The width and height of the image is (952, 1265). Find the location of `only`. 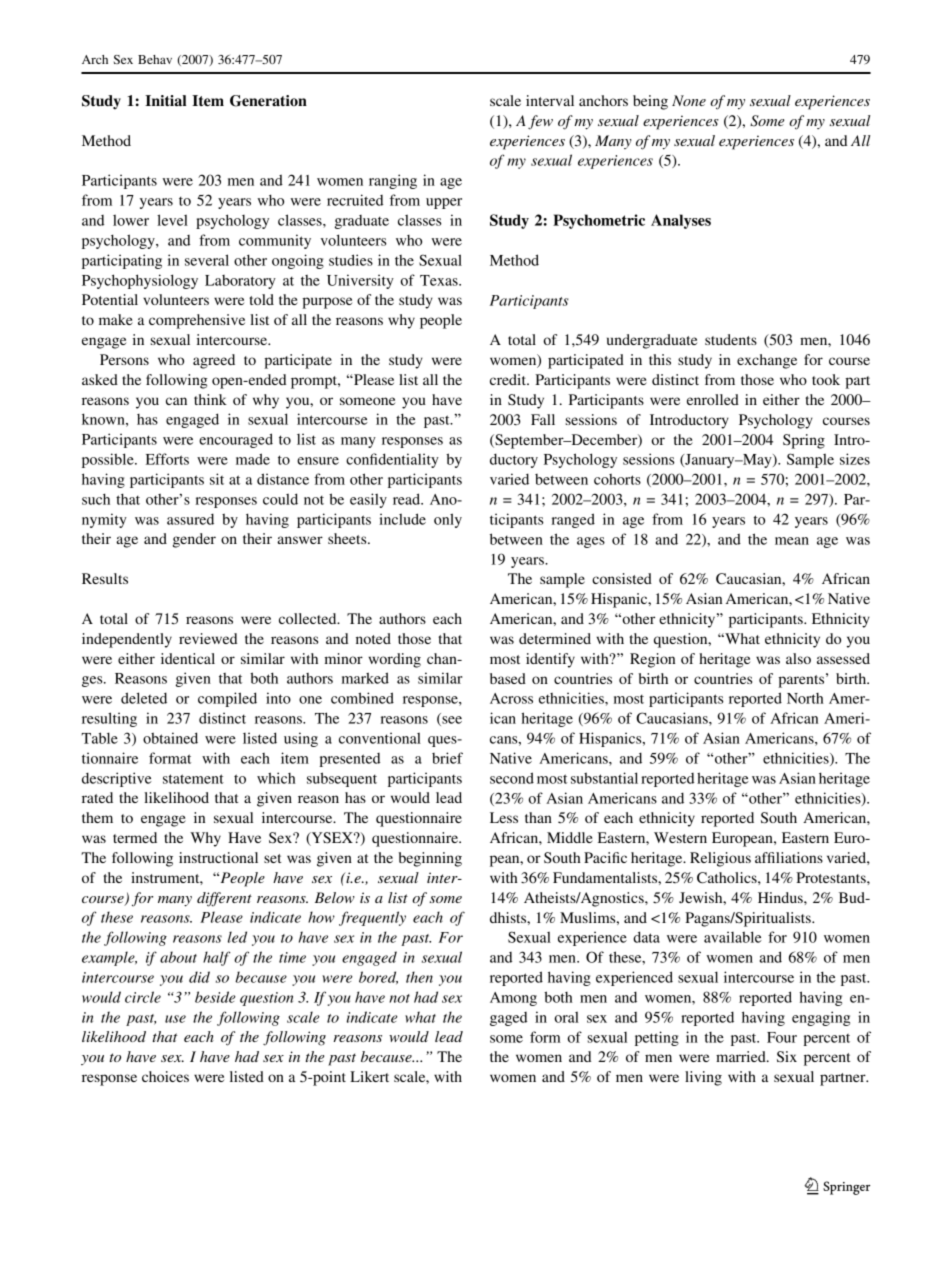

only is located at coordinates (448, 520).
